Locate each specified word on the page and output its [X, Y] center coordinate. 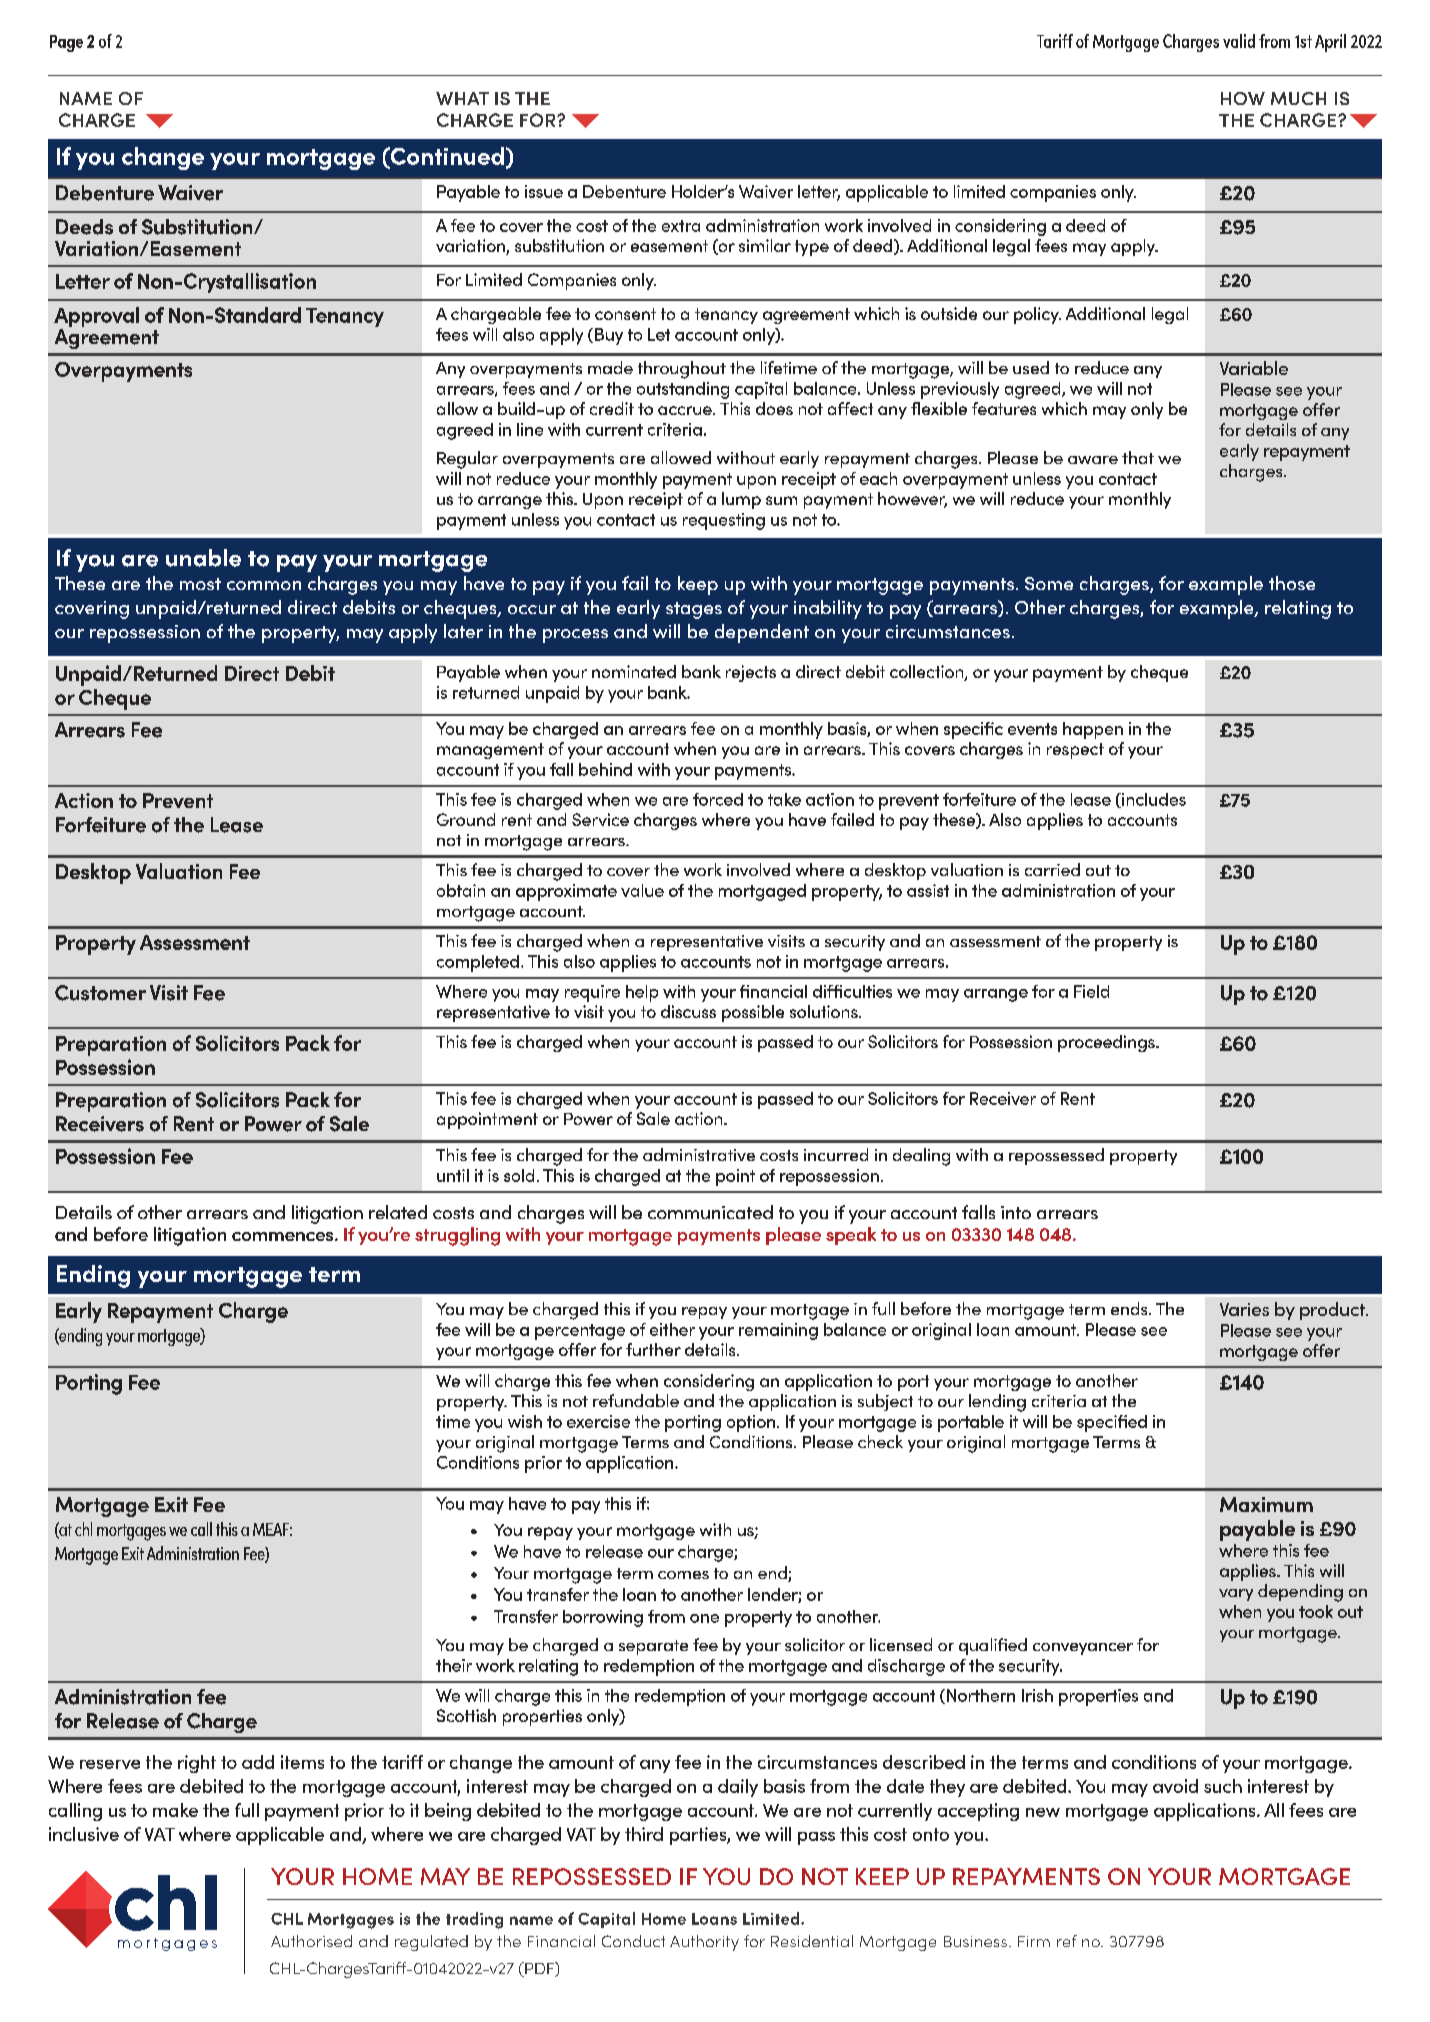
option [752, 1423]
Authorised [311, 1941]
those [1292, 583]
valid [1239, 41]
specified [1112, 1423]
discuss [688, 1011]
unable [203, 558]
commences [284, 1236]
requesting [724, 521]
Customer [100, 993]
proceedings [1107, 1043]
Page [66, 43]
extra [681, 226]
